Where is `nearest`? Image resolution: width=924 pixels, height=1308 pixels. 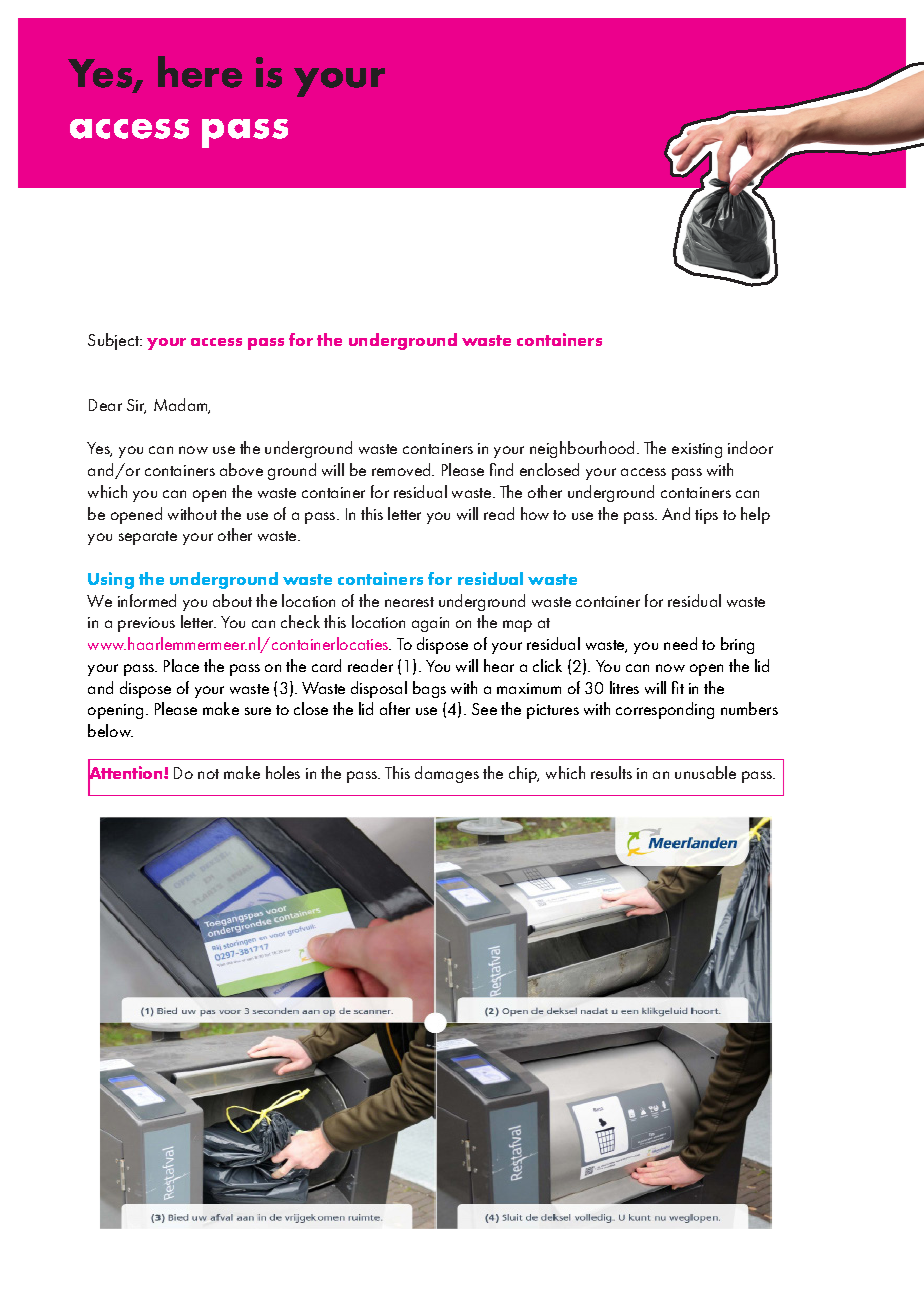
nearest is located at coordinates (409, 602).
